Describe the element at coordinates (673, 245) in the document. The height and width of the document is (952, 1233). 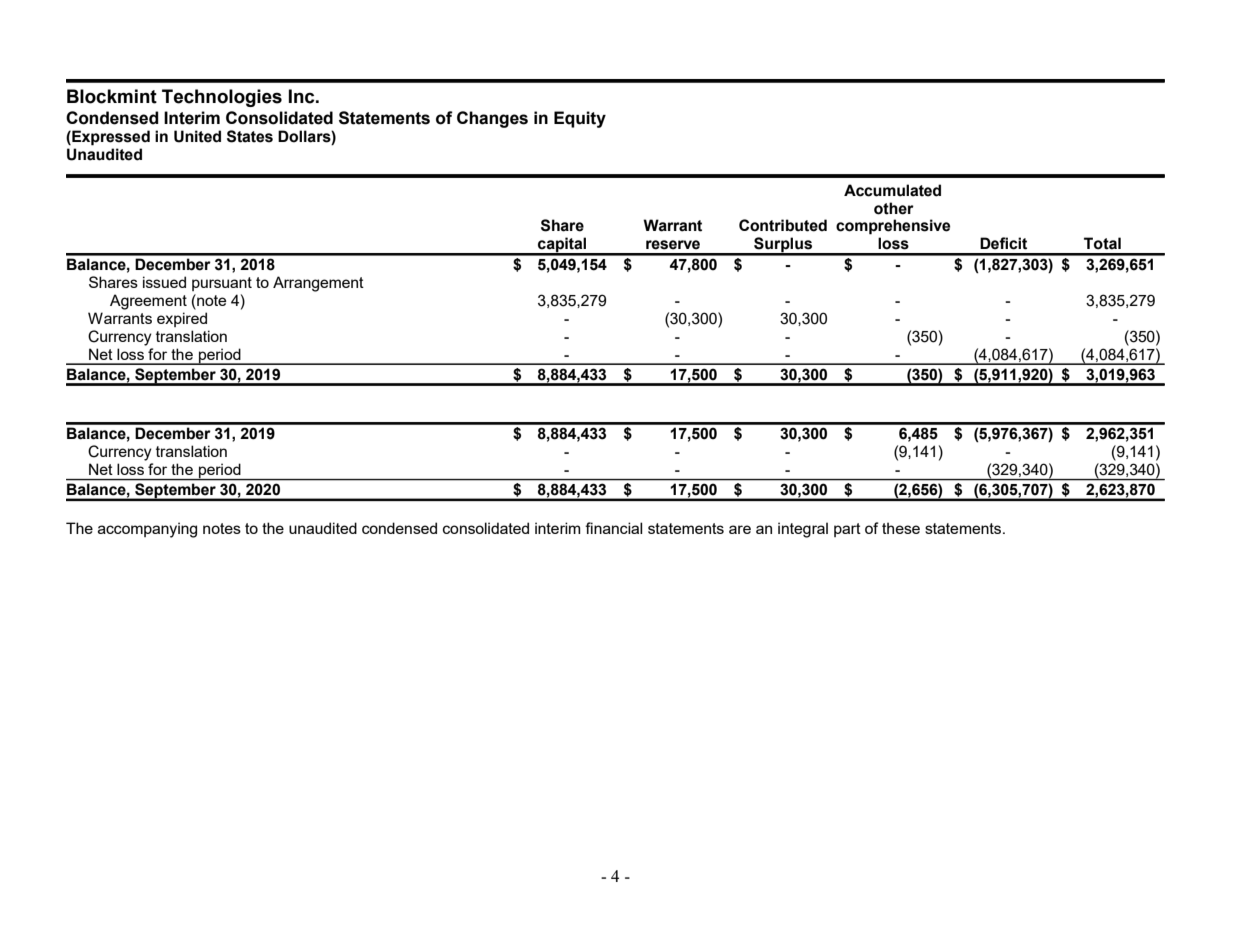
I see `reserve` at that location.
